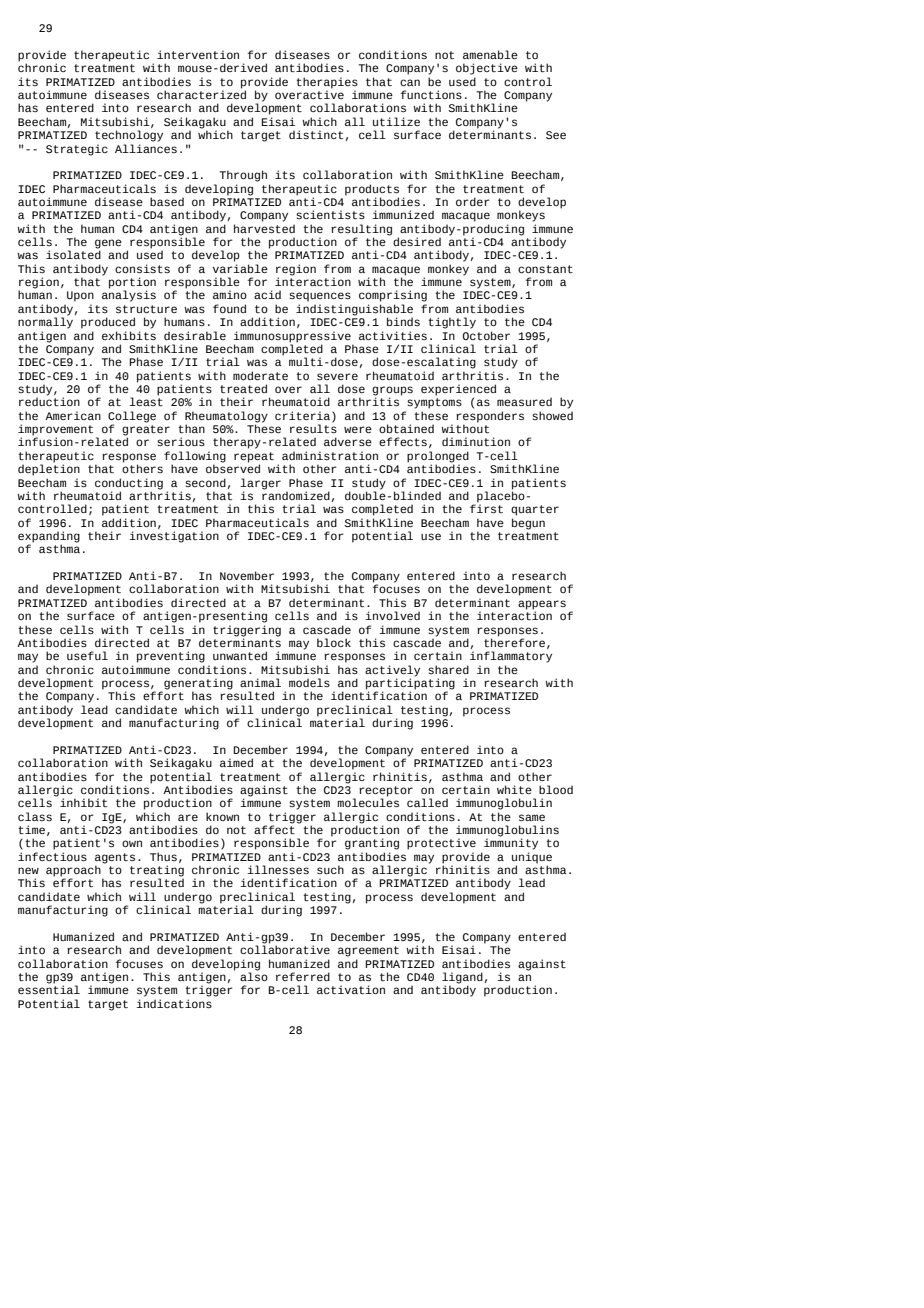 Image resolution: width=924 pixels, height=1308 pixels. Describe the element at coordinates (327, 84) in the image. I see `therapies` at that location.
